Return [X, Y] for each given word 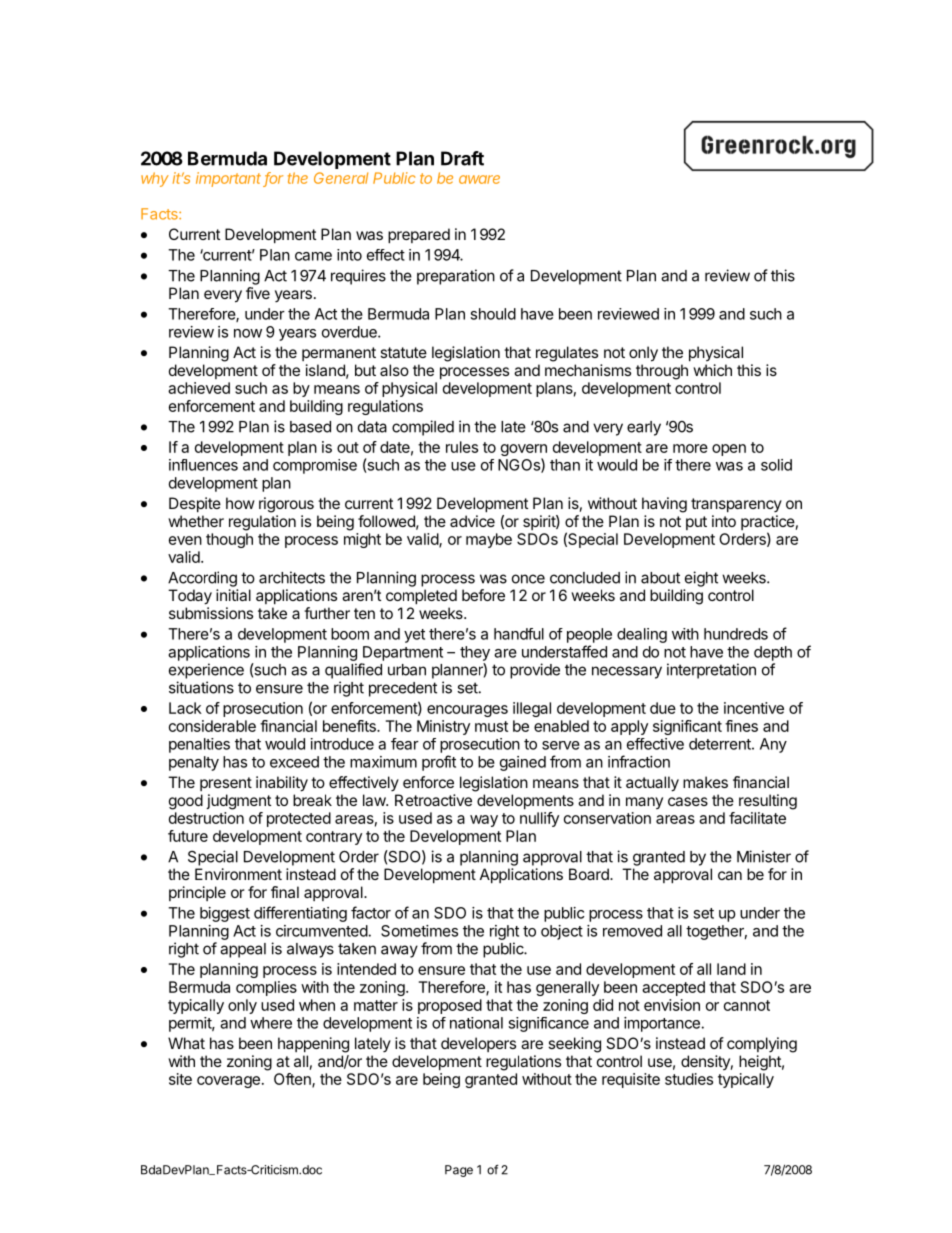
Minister [764, 856]
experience [206, 671]
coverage [228, 1082]
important [230, 179]
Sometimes [419, 931]
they [475, 653]
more [690, 448]
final [285, 892]
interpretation [711, 671]
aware [479, 179]
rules [462, 447]
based [310, 427]
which [712, 370]
